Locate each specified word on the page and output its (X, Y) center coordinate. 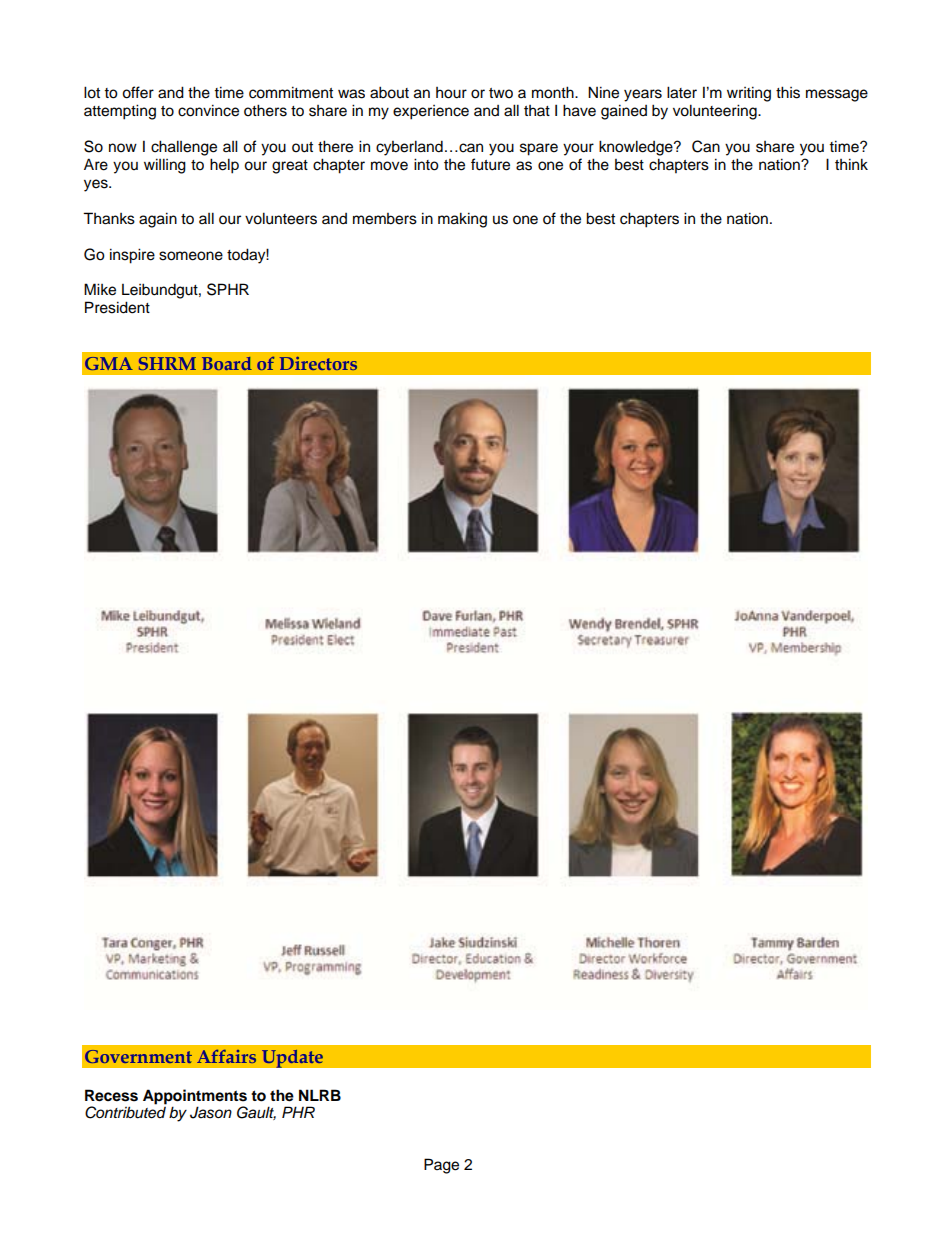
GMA (109, 363)
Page (441, 1166)
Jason (211, 1112)
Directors (318, 363)
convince (208, 110)
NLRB (320, 1095)
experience (431, 112)
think (851, 164)
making (462, 220)
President (117, 307)
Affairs (226, 1056)
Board (227, 363)
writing (749, 94)
